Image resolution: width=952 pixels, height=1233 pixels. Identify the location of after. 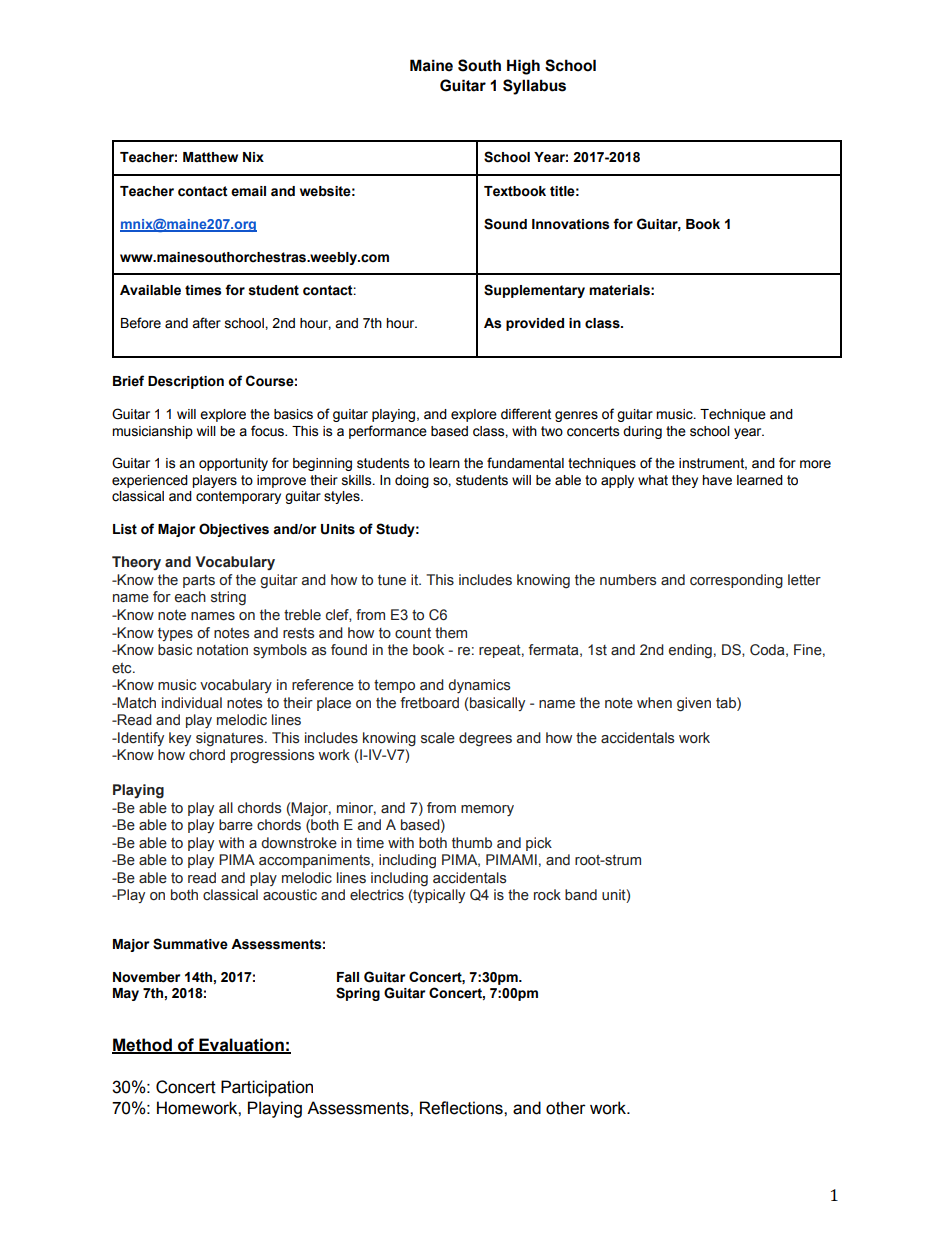
(206, 323).
